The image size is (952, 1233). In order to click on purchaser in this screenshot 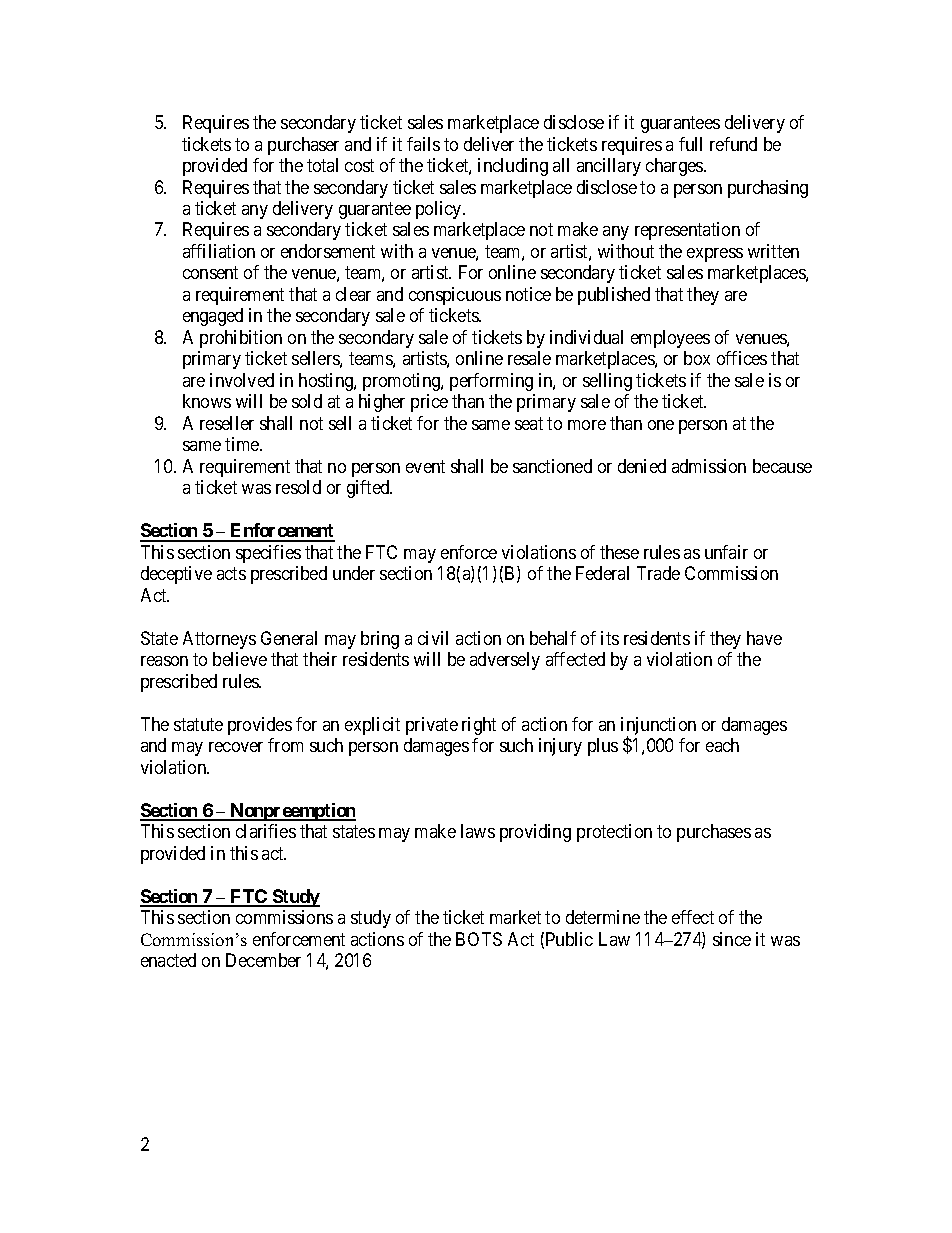, I will do `click(303, 146)`.
